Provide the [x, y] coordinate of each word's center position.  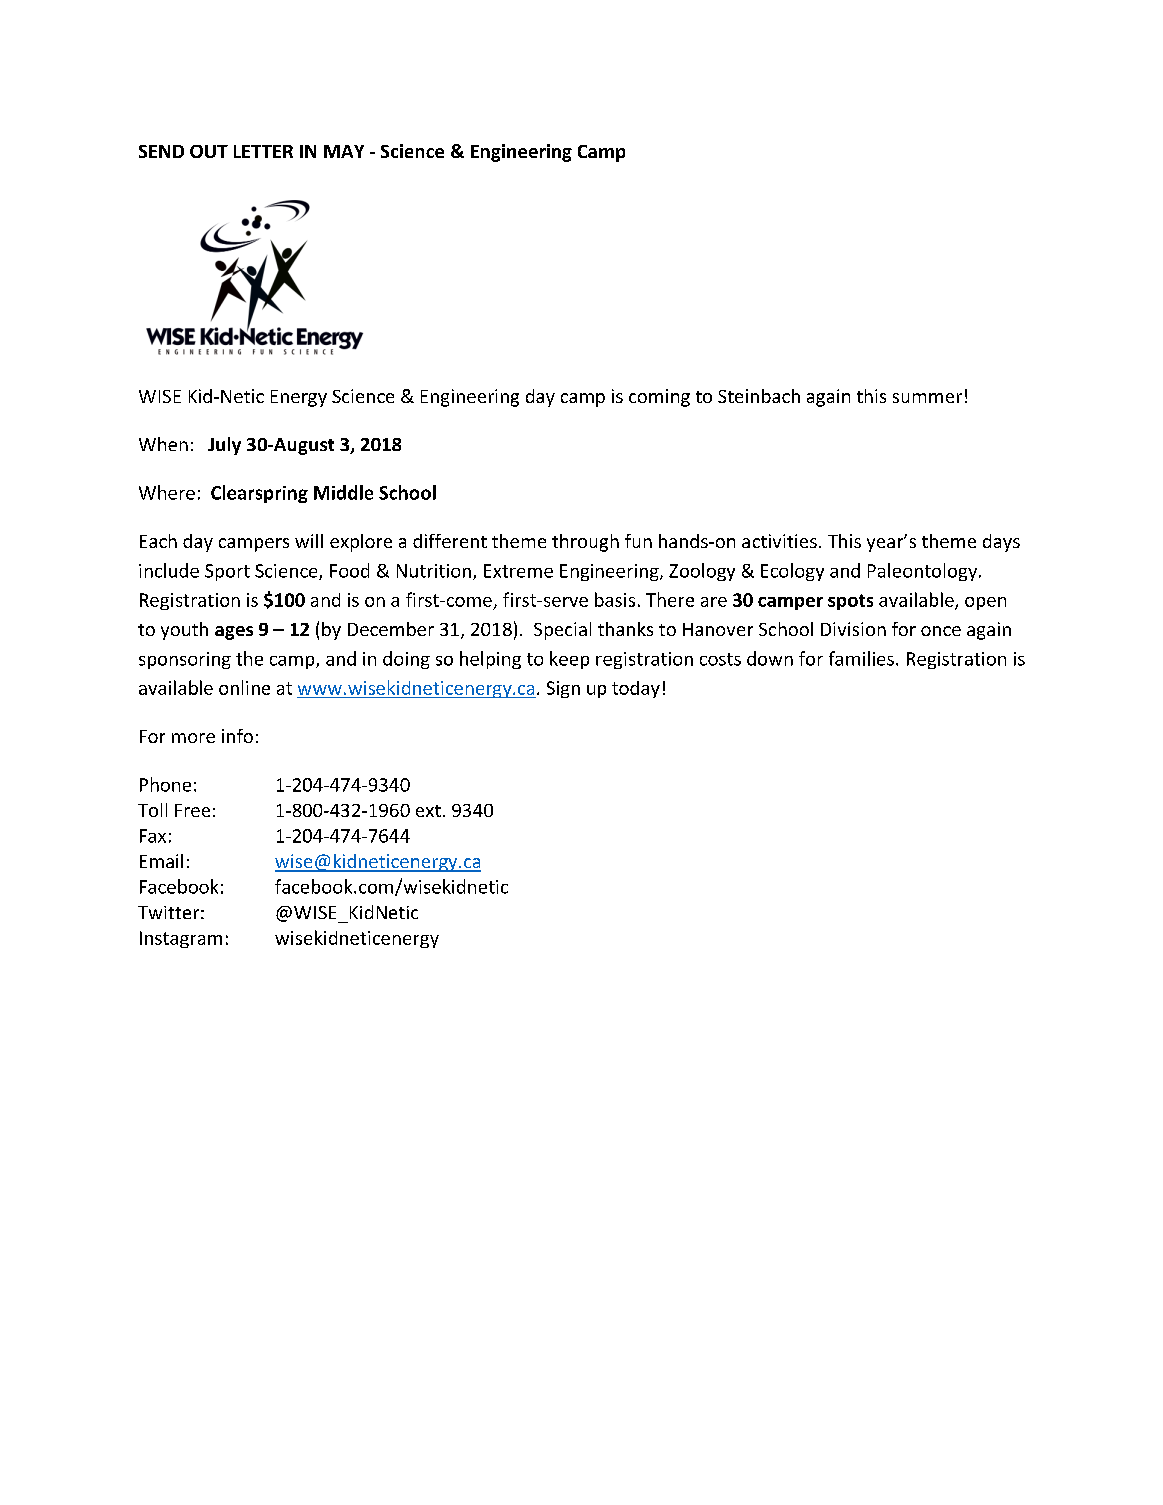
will [309, 541]
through [585, 543]
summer [927, 398]
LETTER [263, 151]
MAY [344, 151]
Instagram [181, 939]
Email [161, 861]
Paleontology [924, 572]
